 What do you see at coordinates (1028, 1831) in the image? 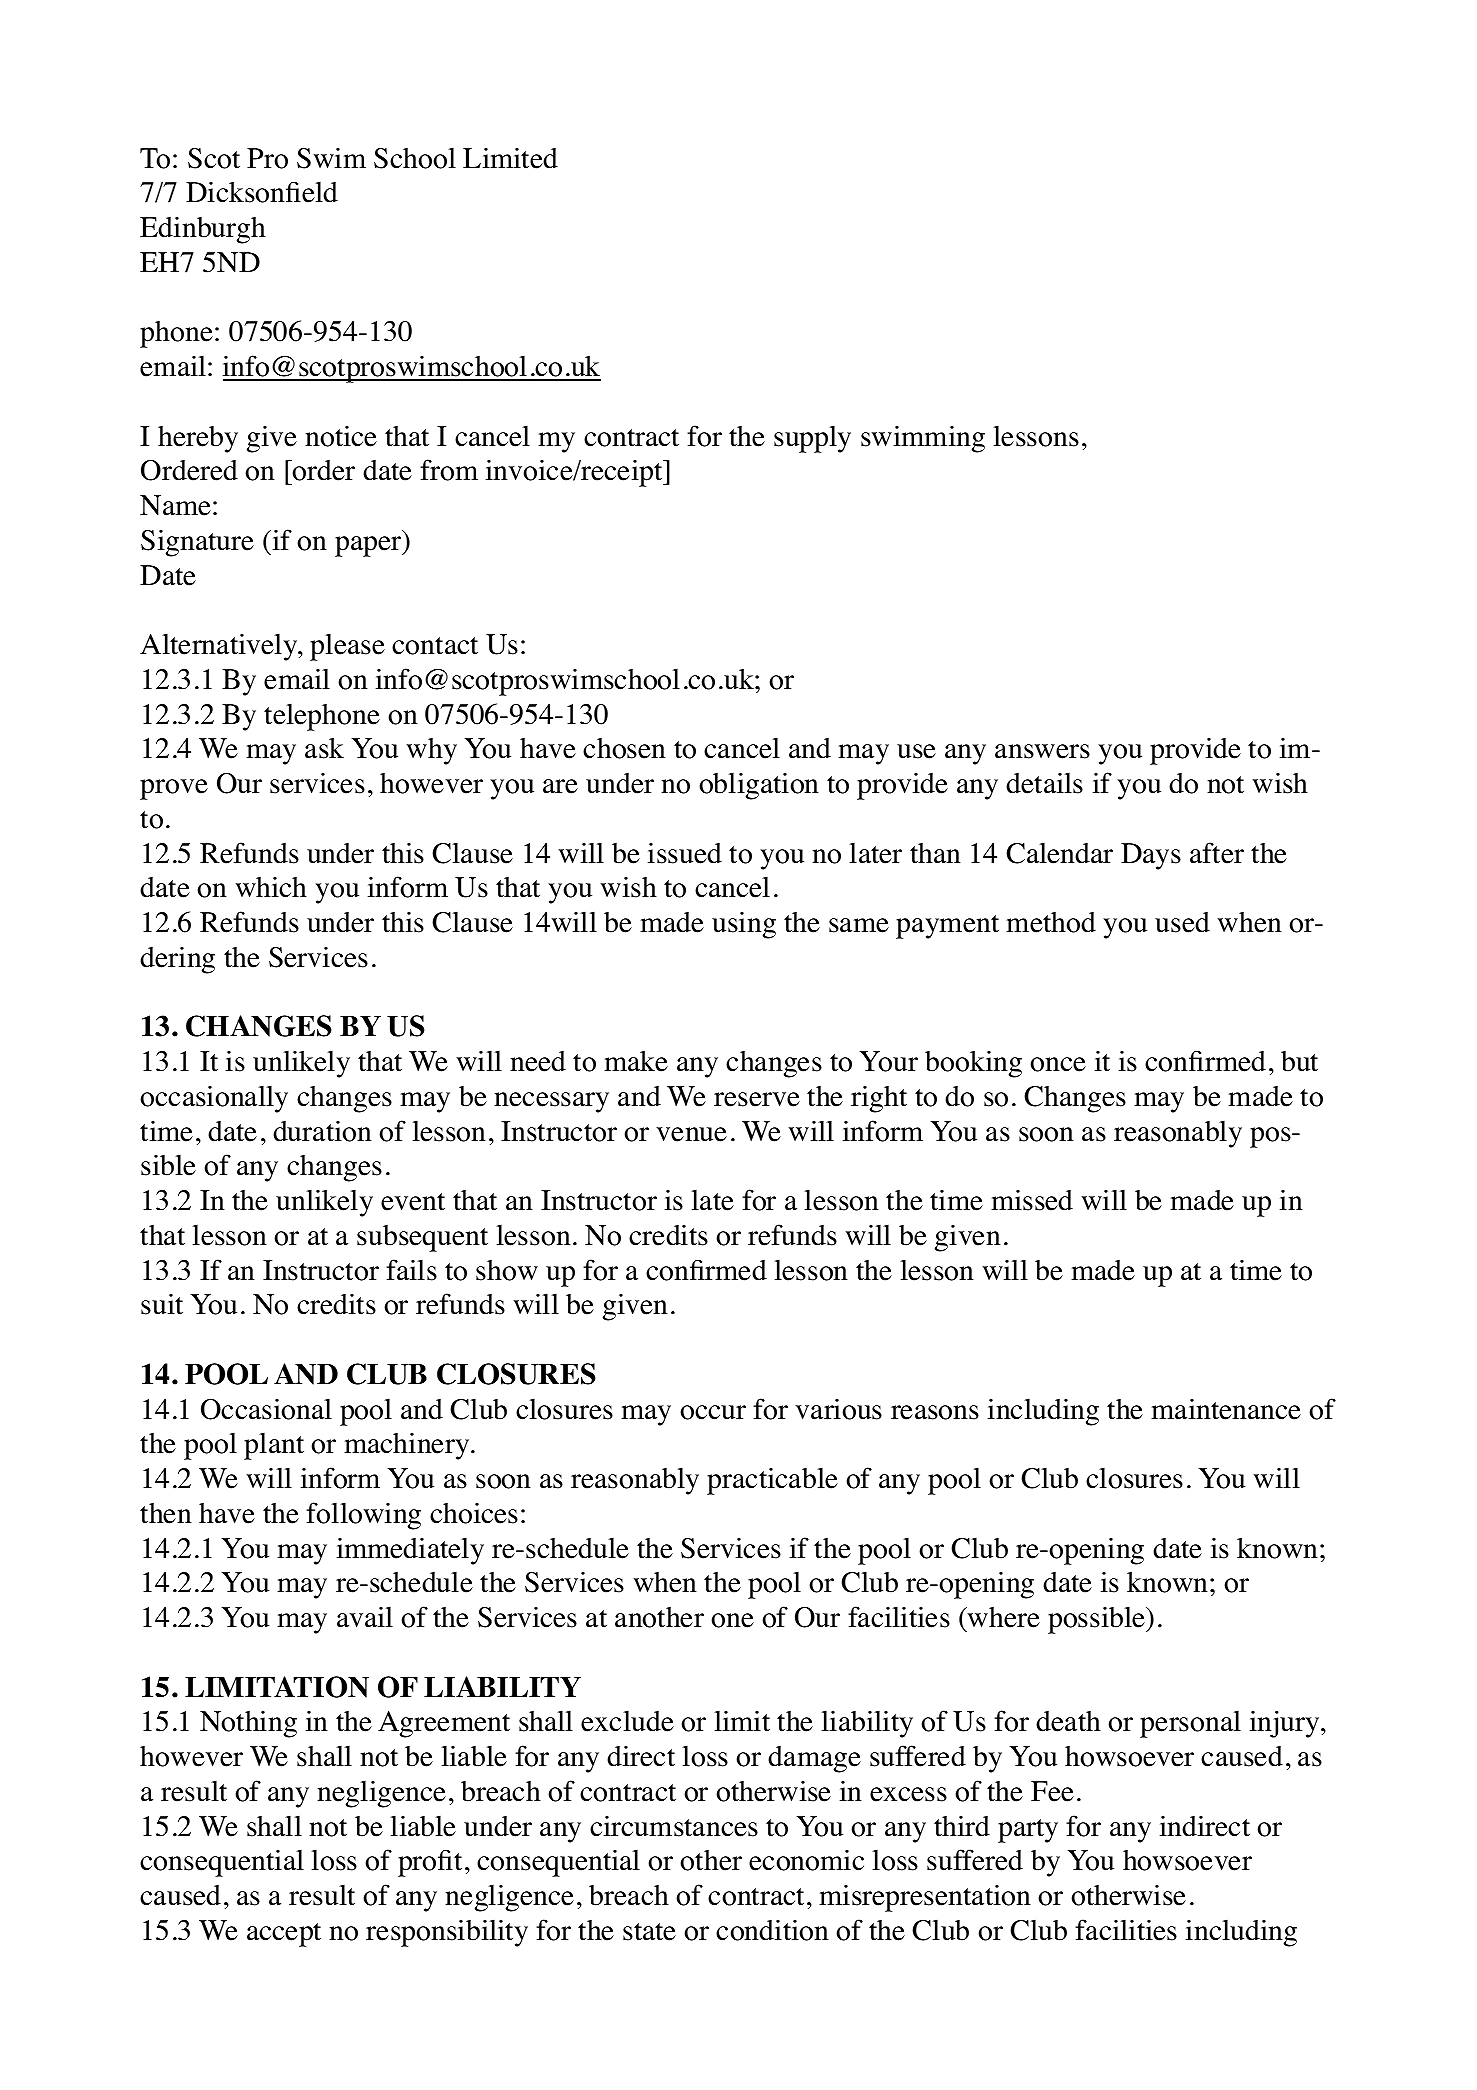
I see `party` at bounding box center [1028, 1831].
